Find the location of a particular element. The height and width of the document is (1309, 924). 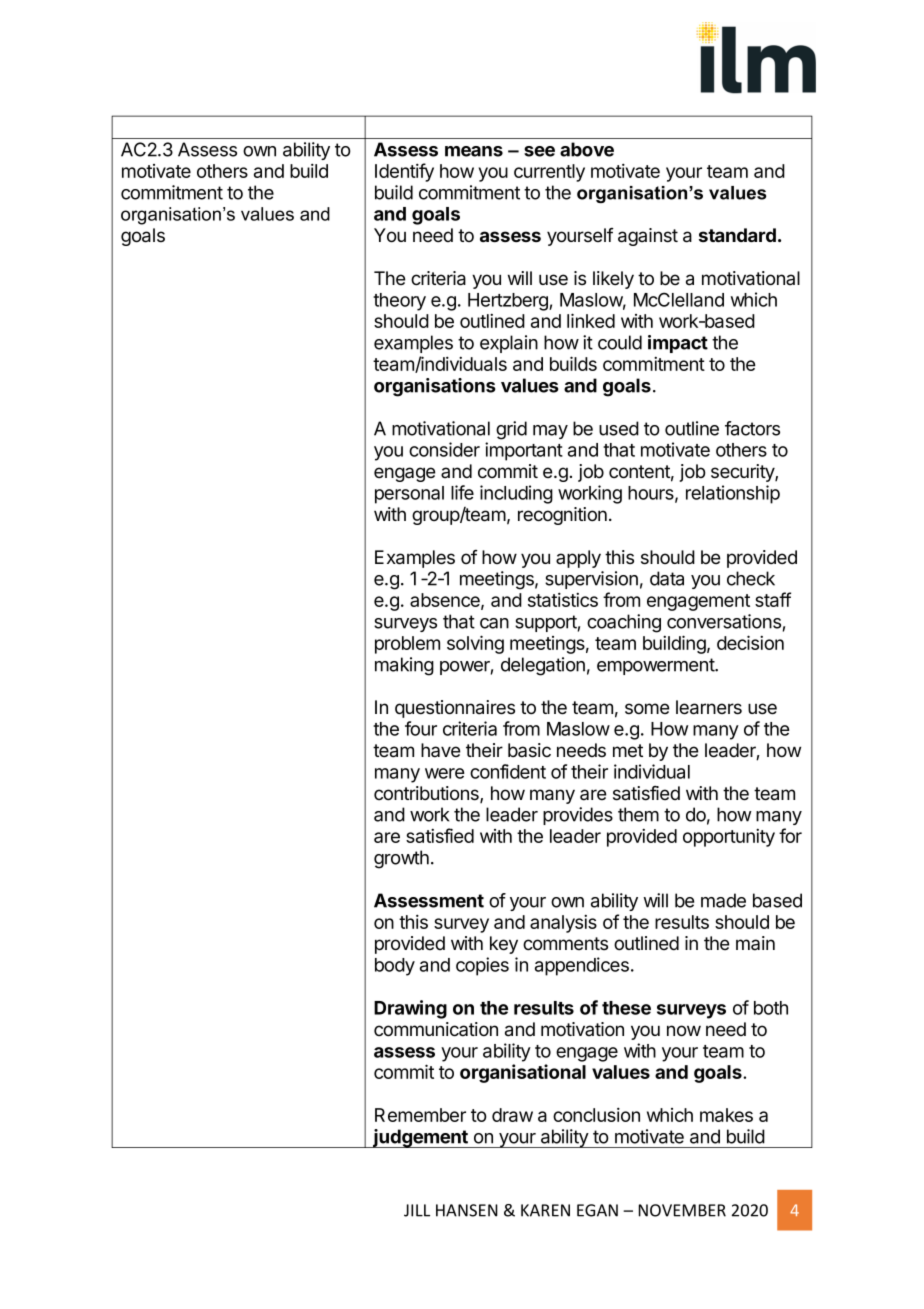

delegation is located at coordinates (543, 666).
